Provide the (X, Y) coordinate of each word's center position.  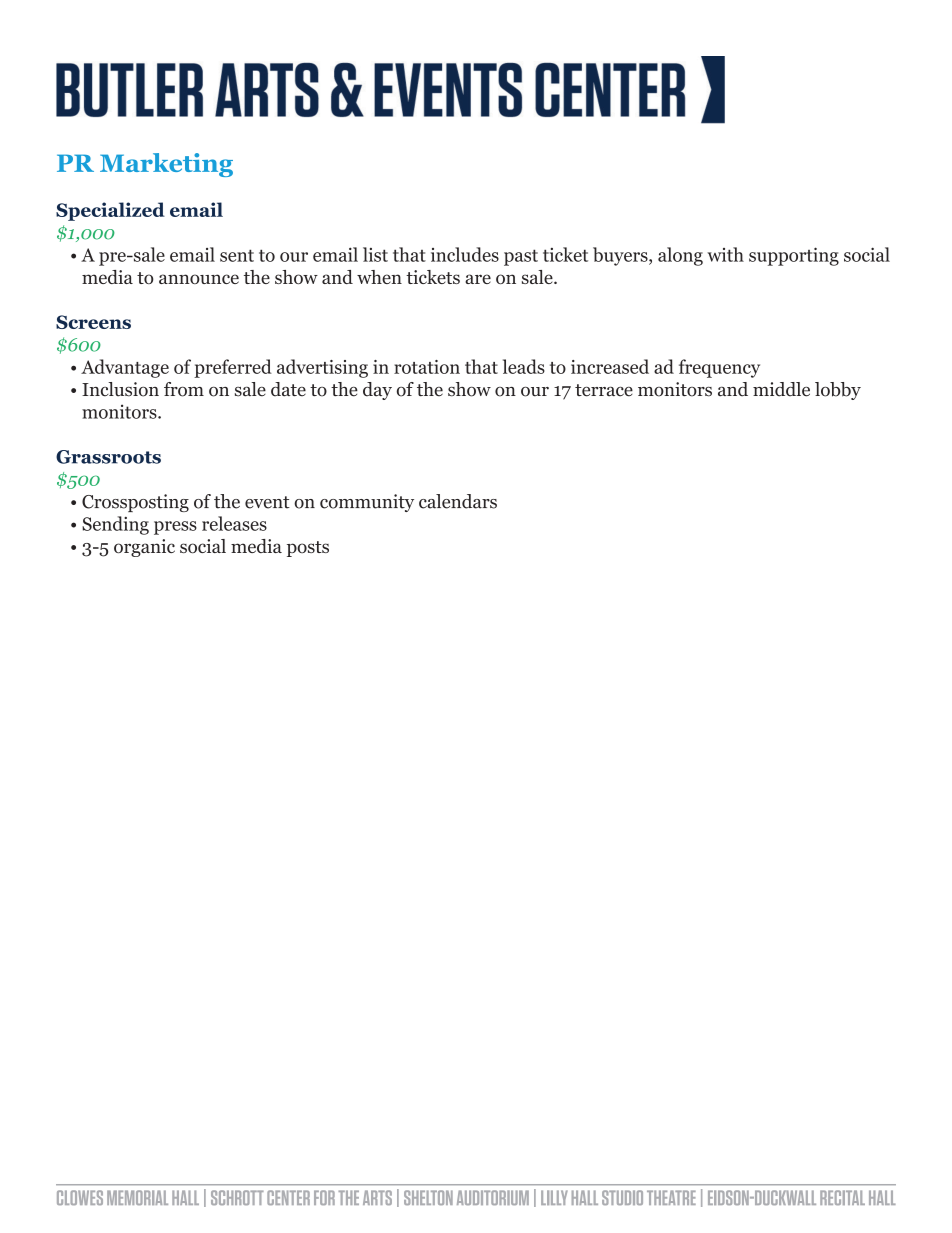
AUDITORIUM (493, 1197)
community (367, 503)
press (175, 528)
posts (308, 549)
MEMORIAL (137, 1197)
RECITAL (842, 1197)
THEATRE (671, 1197)
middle (781, 389)
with (725, 254)
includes (465, 254)
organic (144, 548)
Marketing (166, 165)
